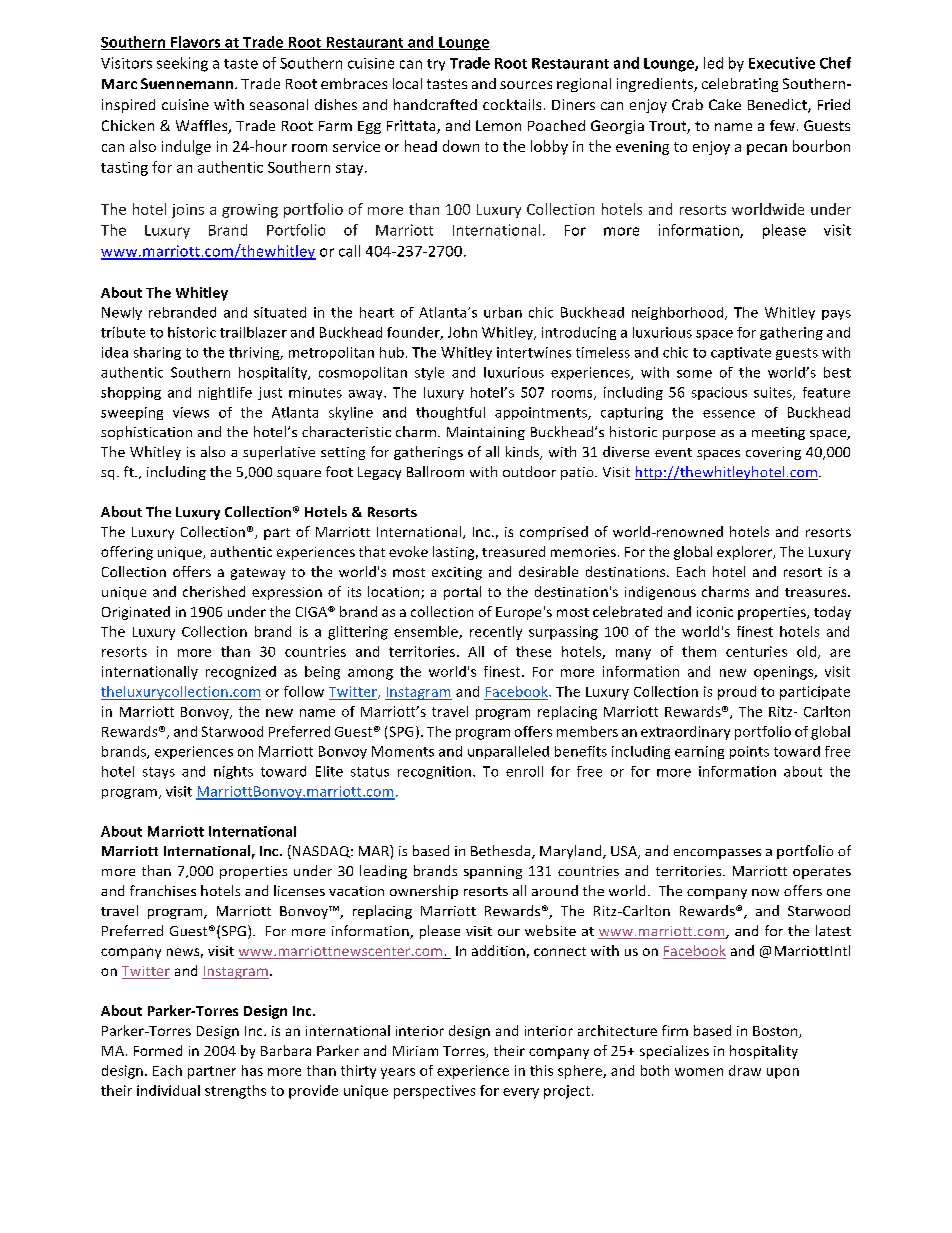 This page has height=1233, width=952. I want to click on thoughtful, so click(450, 413).
